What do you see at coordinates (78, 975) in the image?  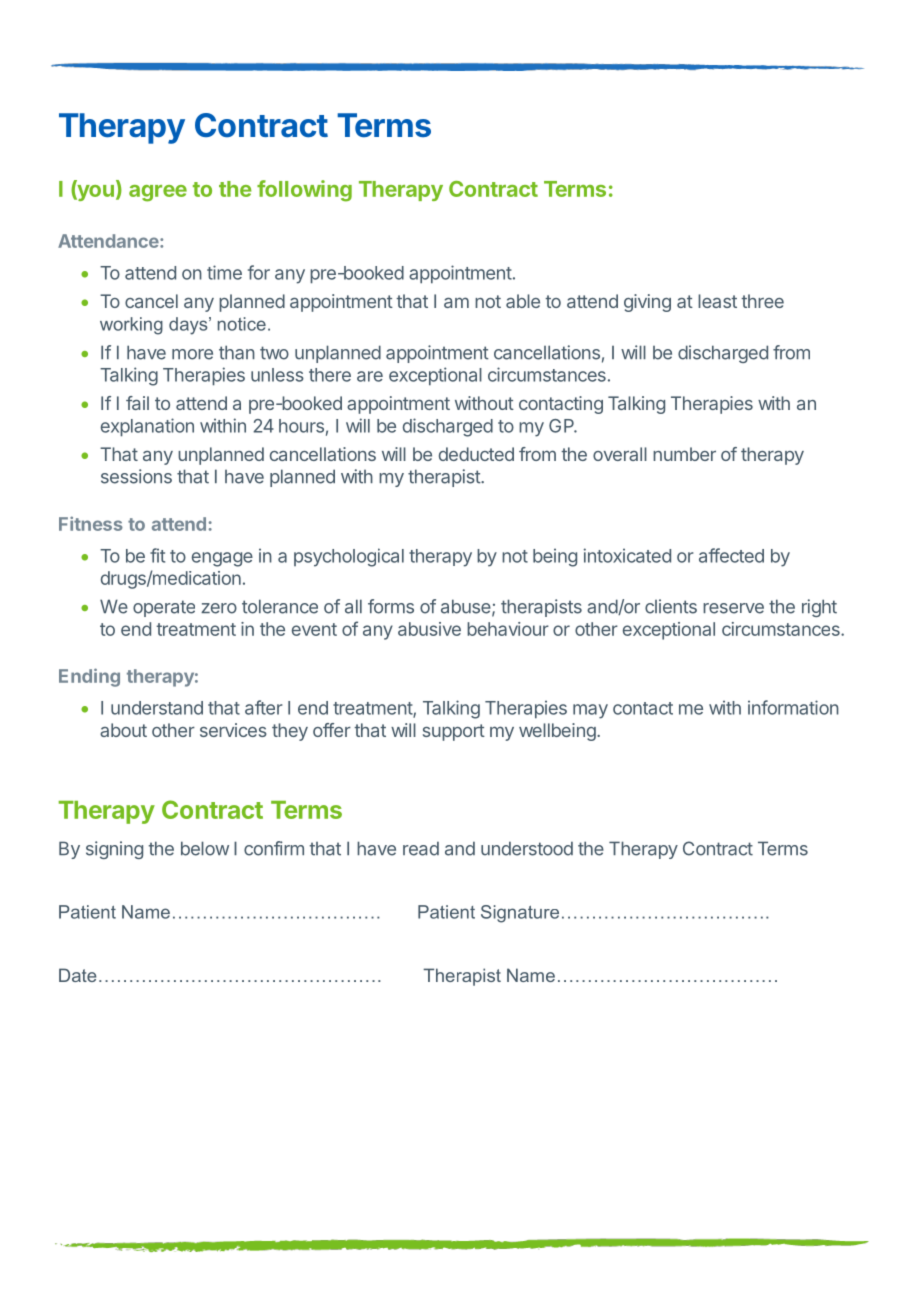 I see `Date` at bounding box center [78, 975].
